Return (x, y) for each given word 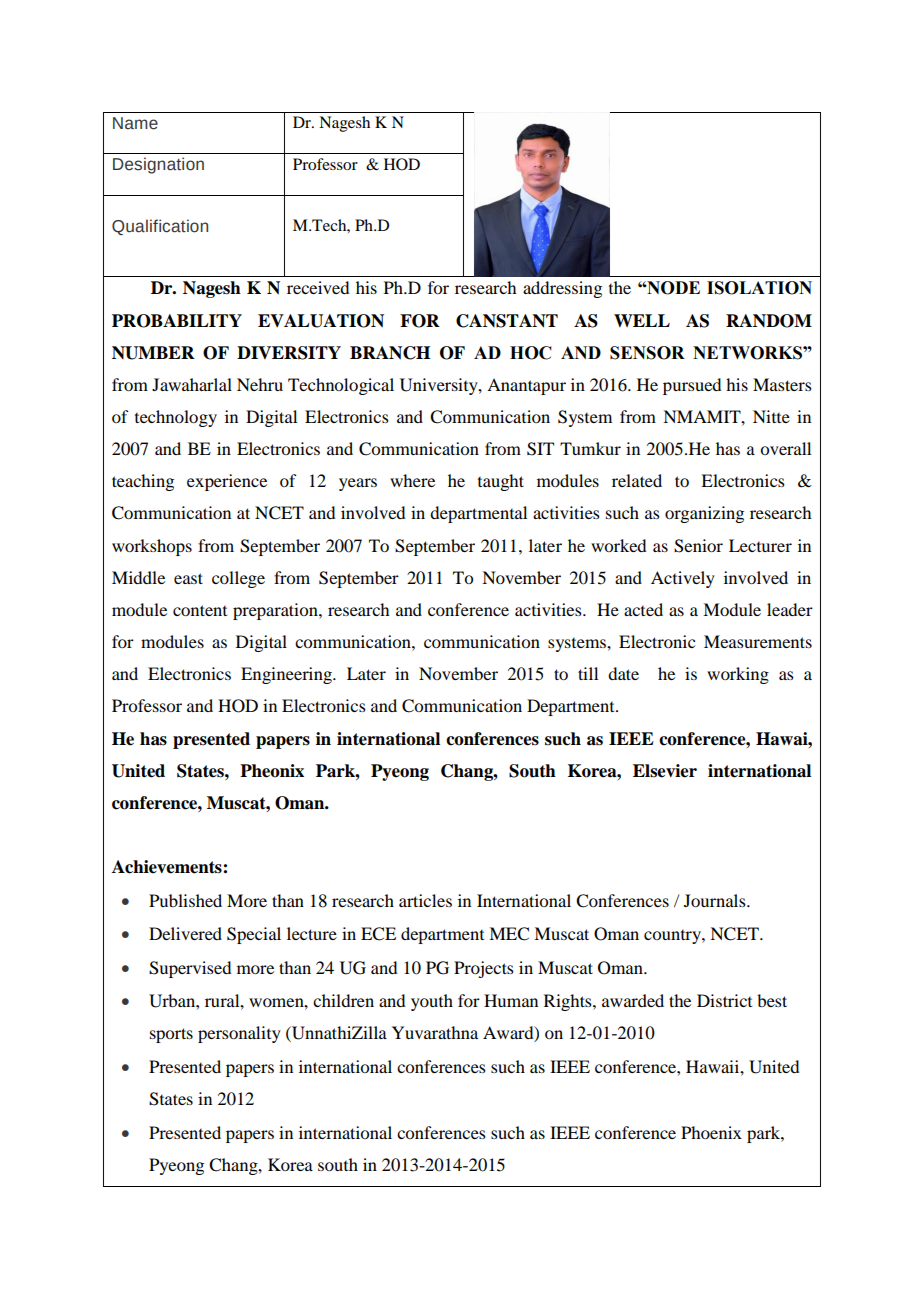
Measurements (758, 641)
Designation (158, 165)
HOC (531, 353)
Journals (716, 900)
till (588, 673)
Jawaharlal (192, 384)
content (200, 610)
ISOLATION (759, 288)
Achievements (168, 867)
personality (239, 1034)
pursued (692, 386)
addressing (562, 289)
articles (425, 900)
